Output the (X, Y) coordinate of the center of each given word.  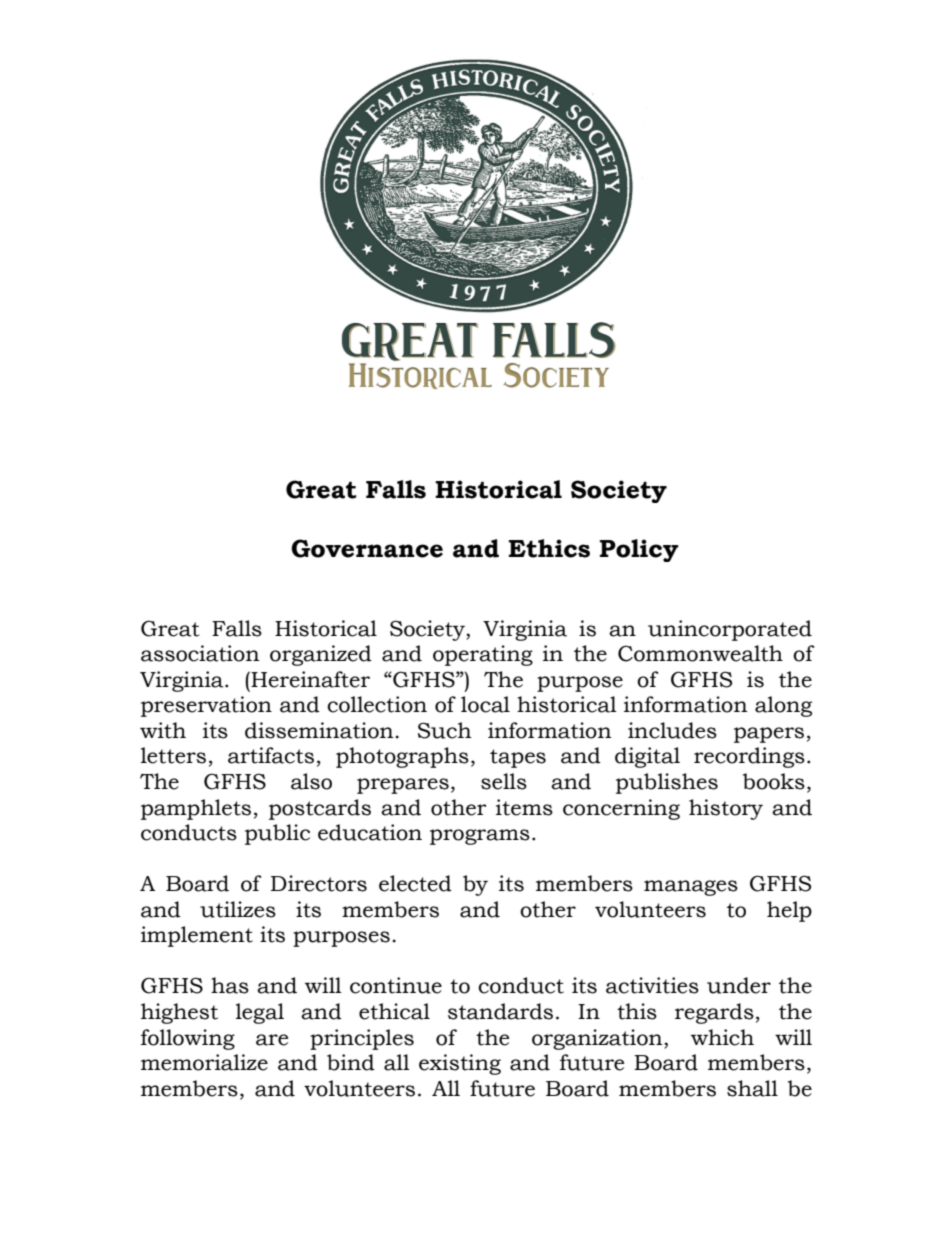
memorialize (204, 1062)
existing (460, 1064)
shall (752, 1088)
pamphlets (196, 809)
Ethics (549, 548)
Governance (367, 548)
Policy (639, 550)
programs (480, 837)
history (726, 809)
